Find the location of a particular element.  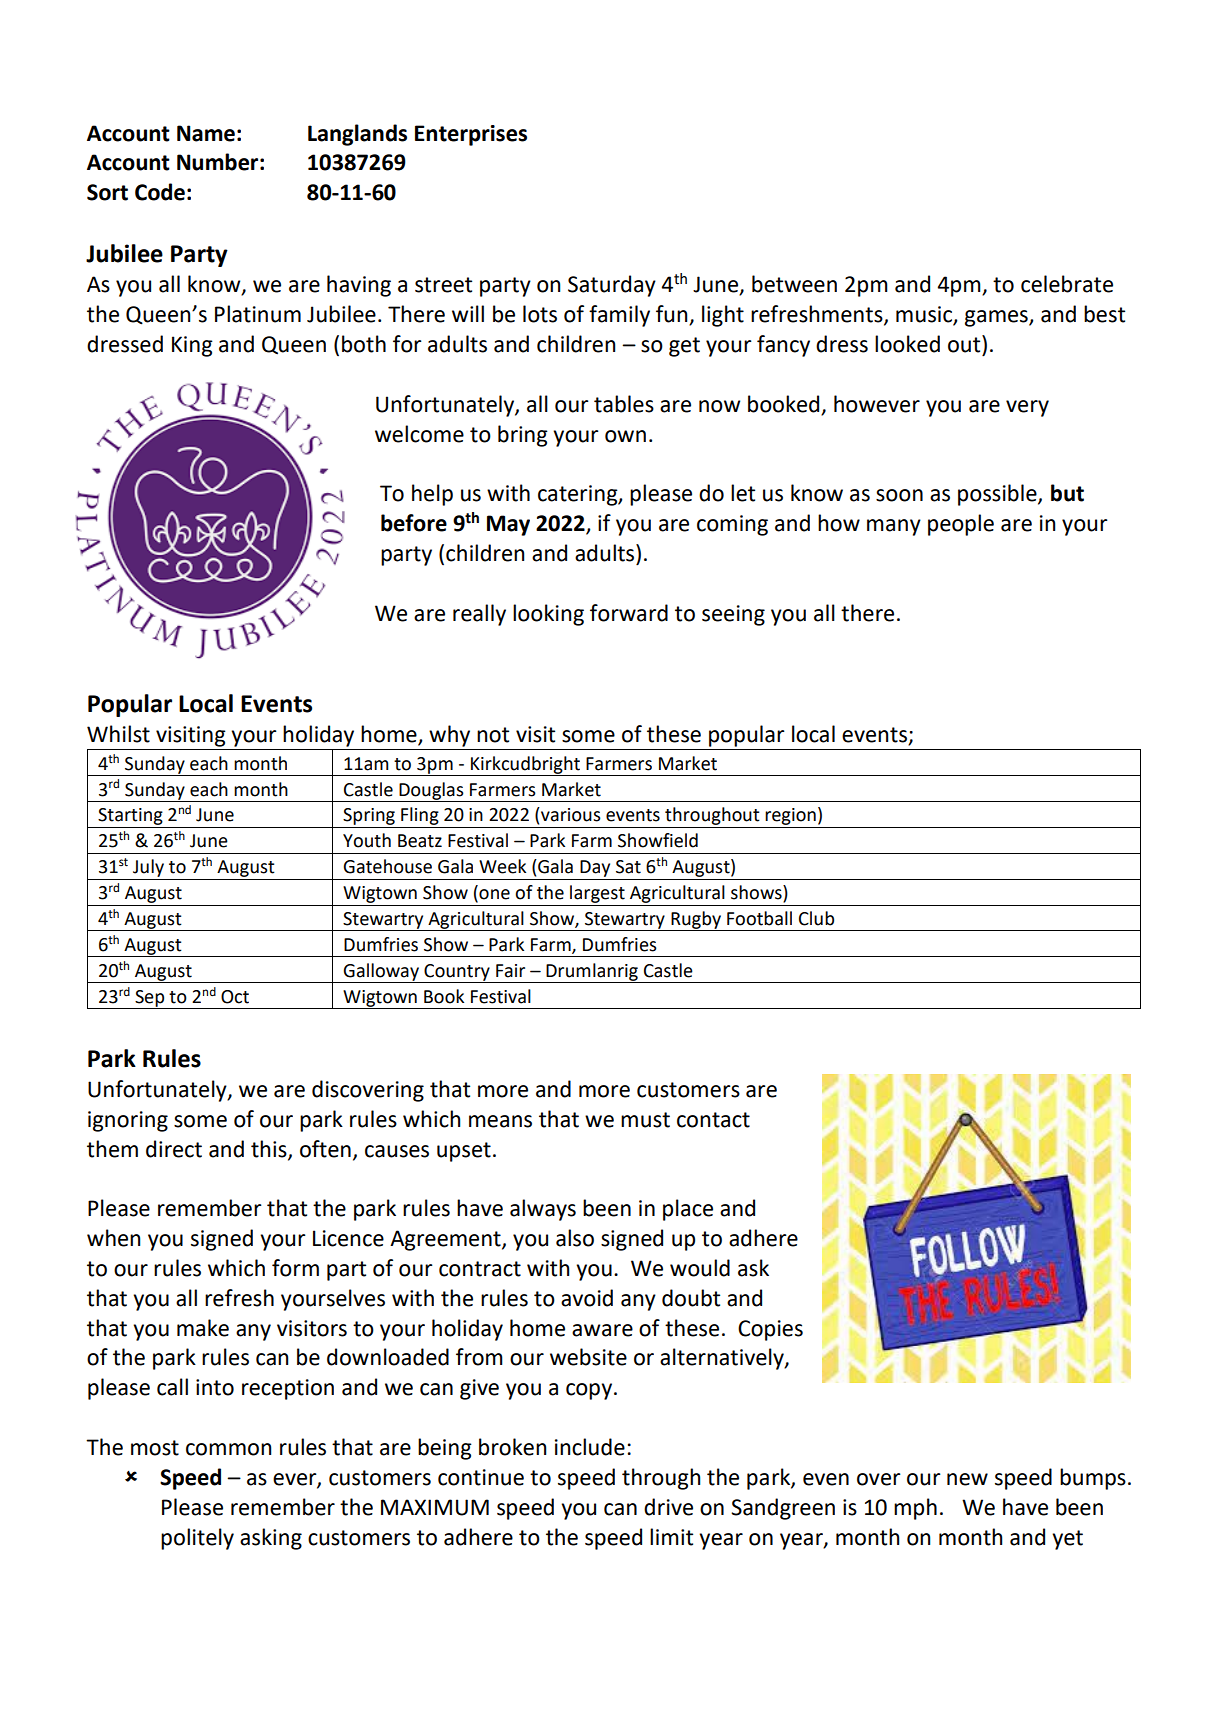

May is located at coordinates (508, 525).
